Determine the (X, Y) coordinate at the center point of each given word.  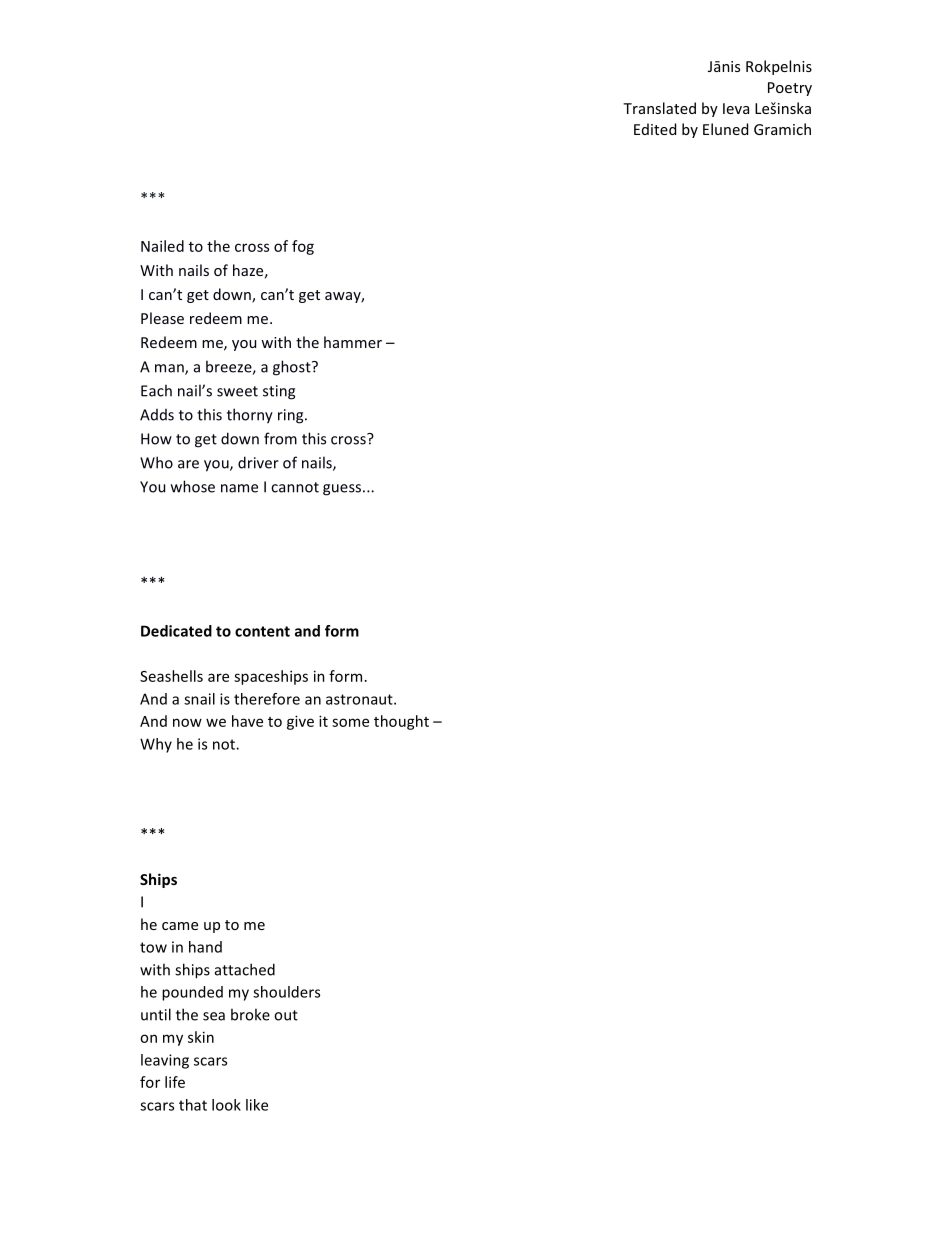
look (226, 1105)
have (247, 721)
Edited (655, 129)
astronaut (360, 699)
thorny (250, 416)
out (286, 1015)
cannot (295, 487)
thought (401, 722)
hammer (353, 342)
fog (303, 247)
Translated (659, 108)
